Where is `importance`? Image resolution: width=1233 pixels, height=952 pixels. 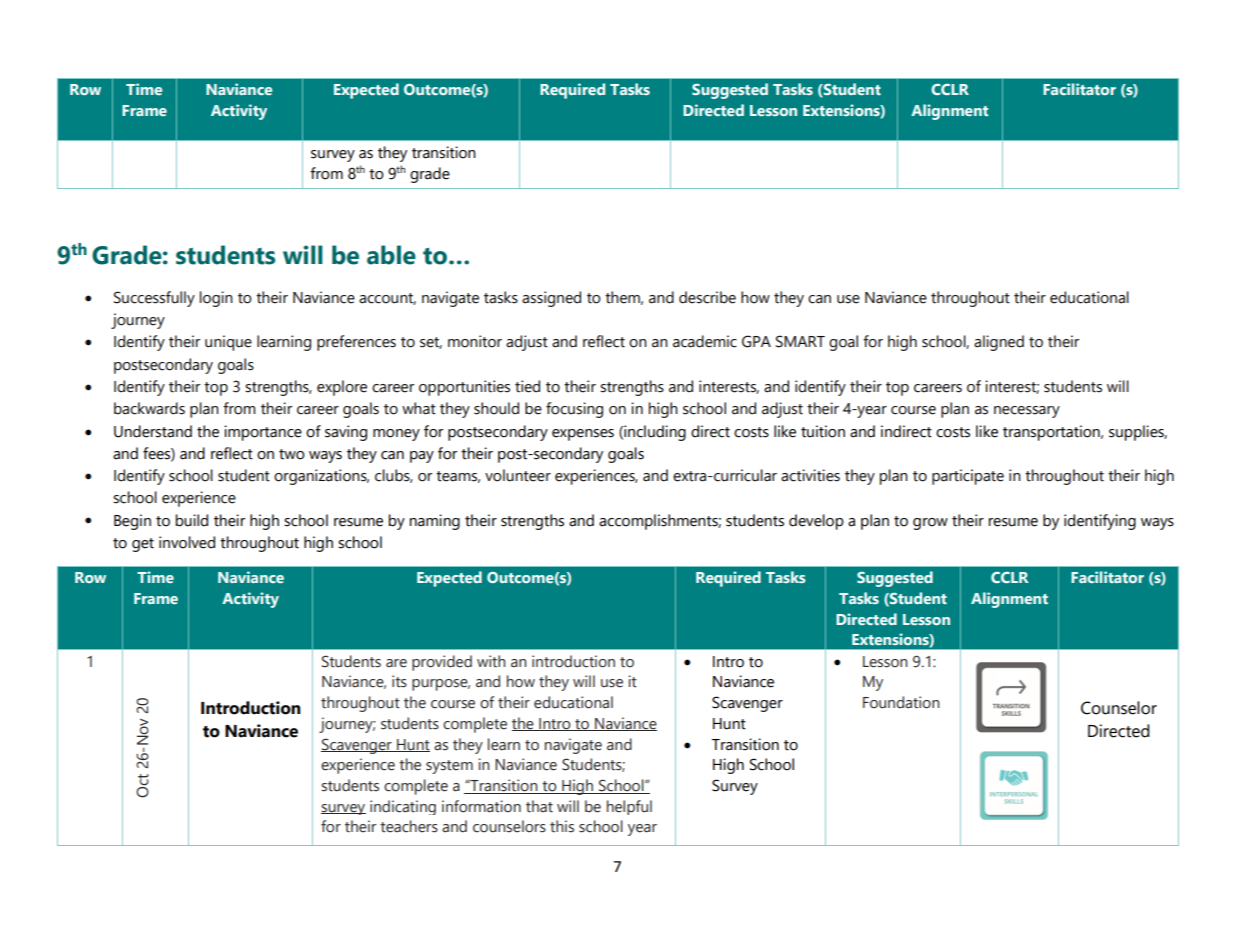
importance is located at coordinates (263, 433).
